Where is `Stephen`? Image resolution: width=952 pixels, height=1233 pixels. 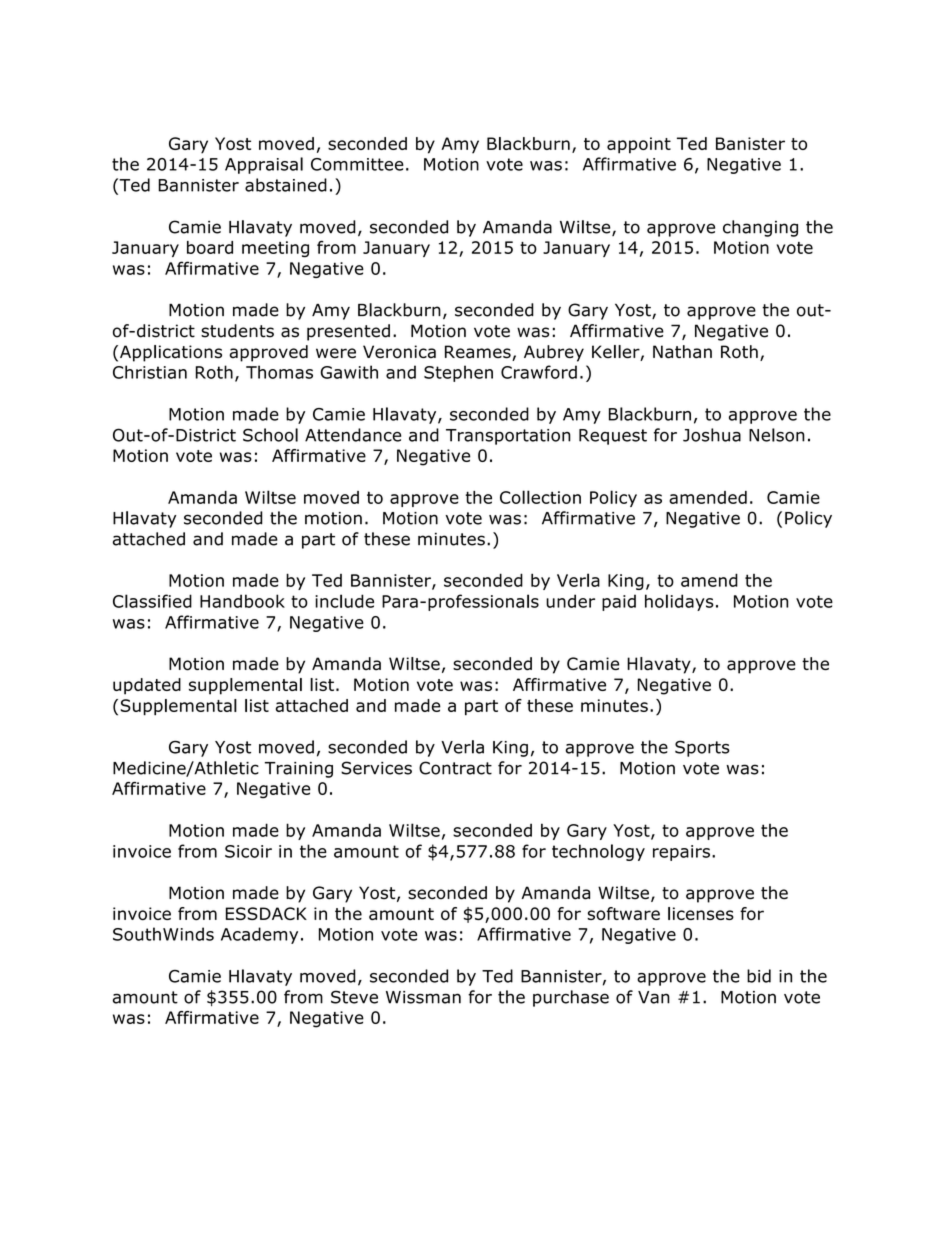 Stephen is located at coordinates (458, 373).
